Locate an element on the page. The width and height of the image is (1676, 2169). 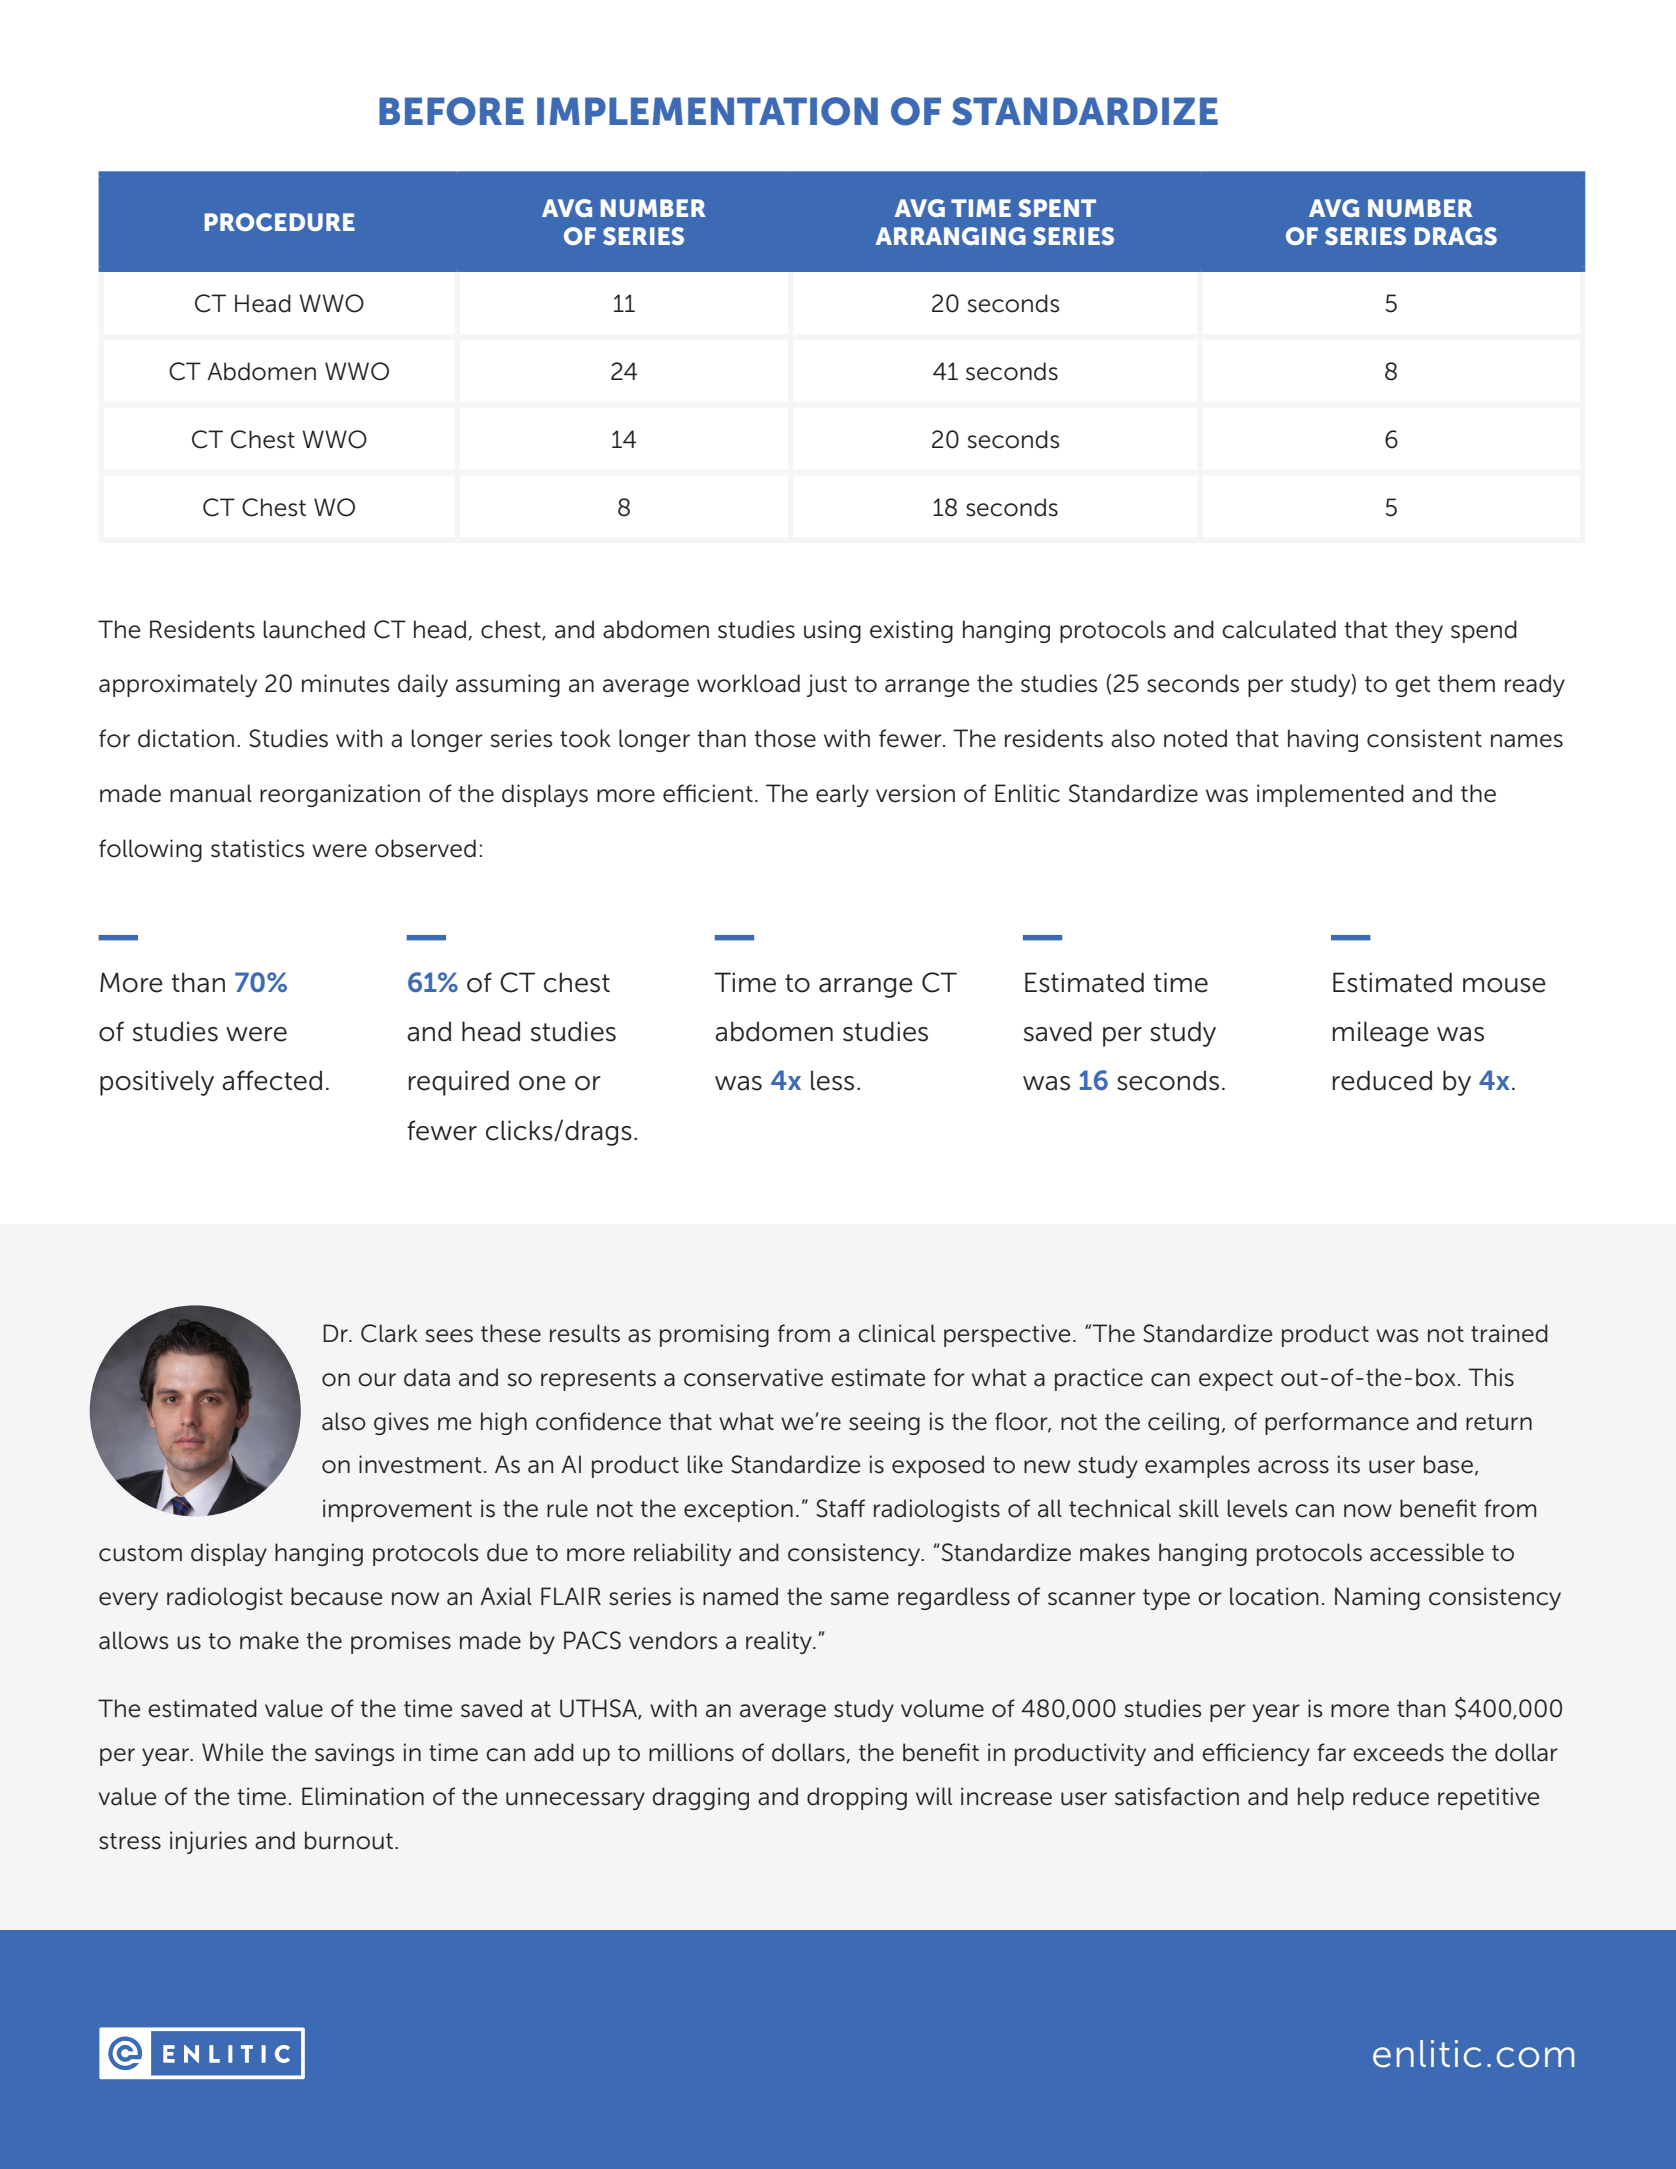
PROCEDURE is located at coordinates (280, 222).
